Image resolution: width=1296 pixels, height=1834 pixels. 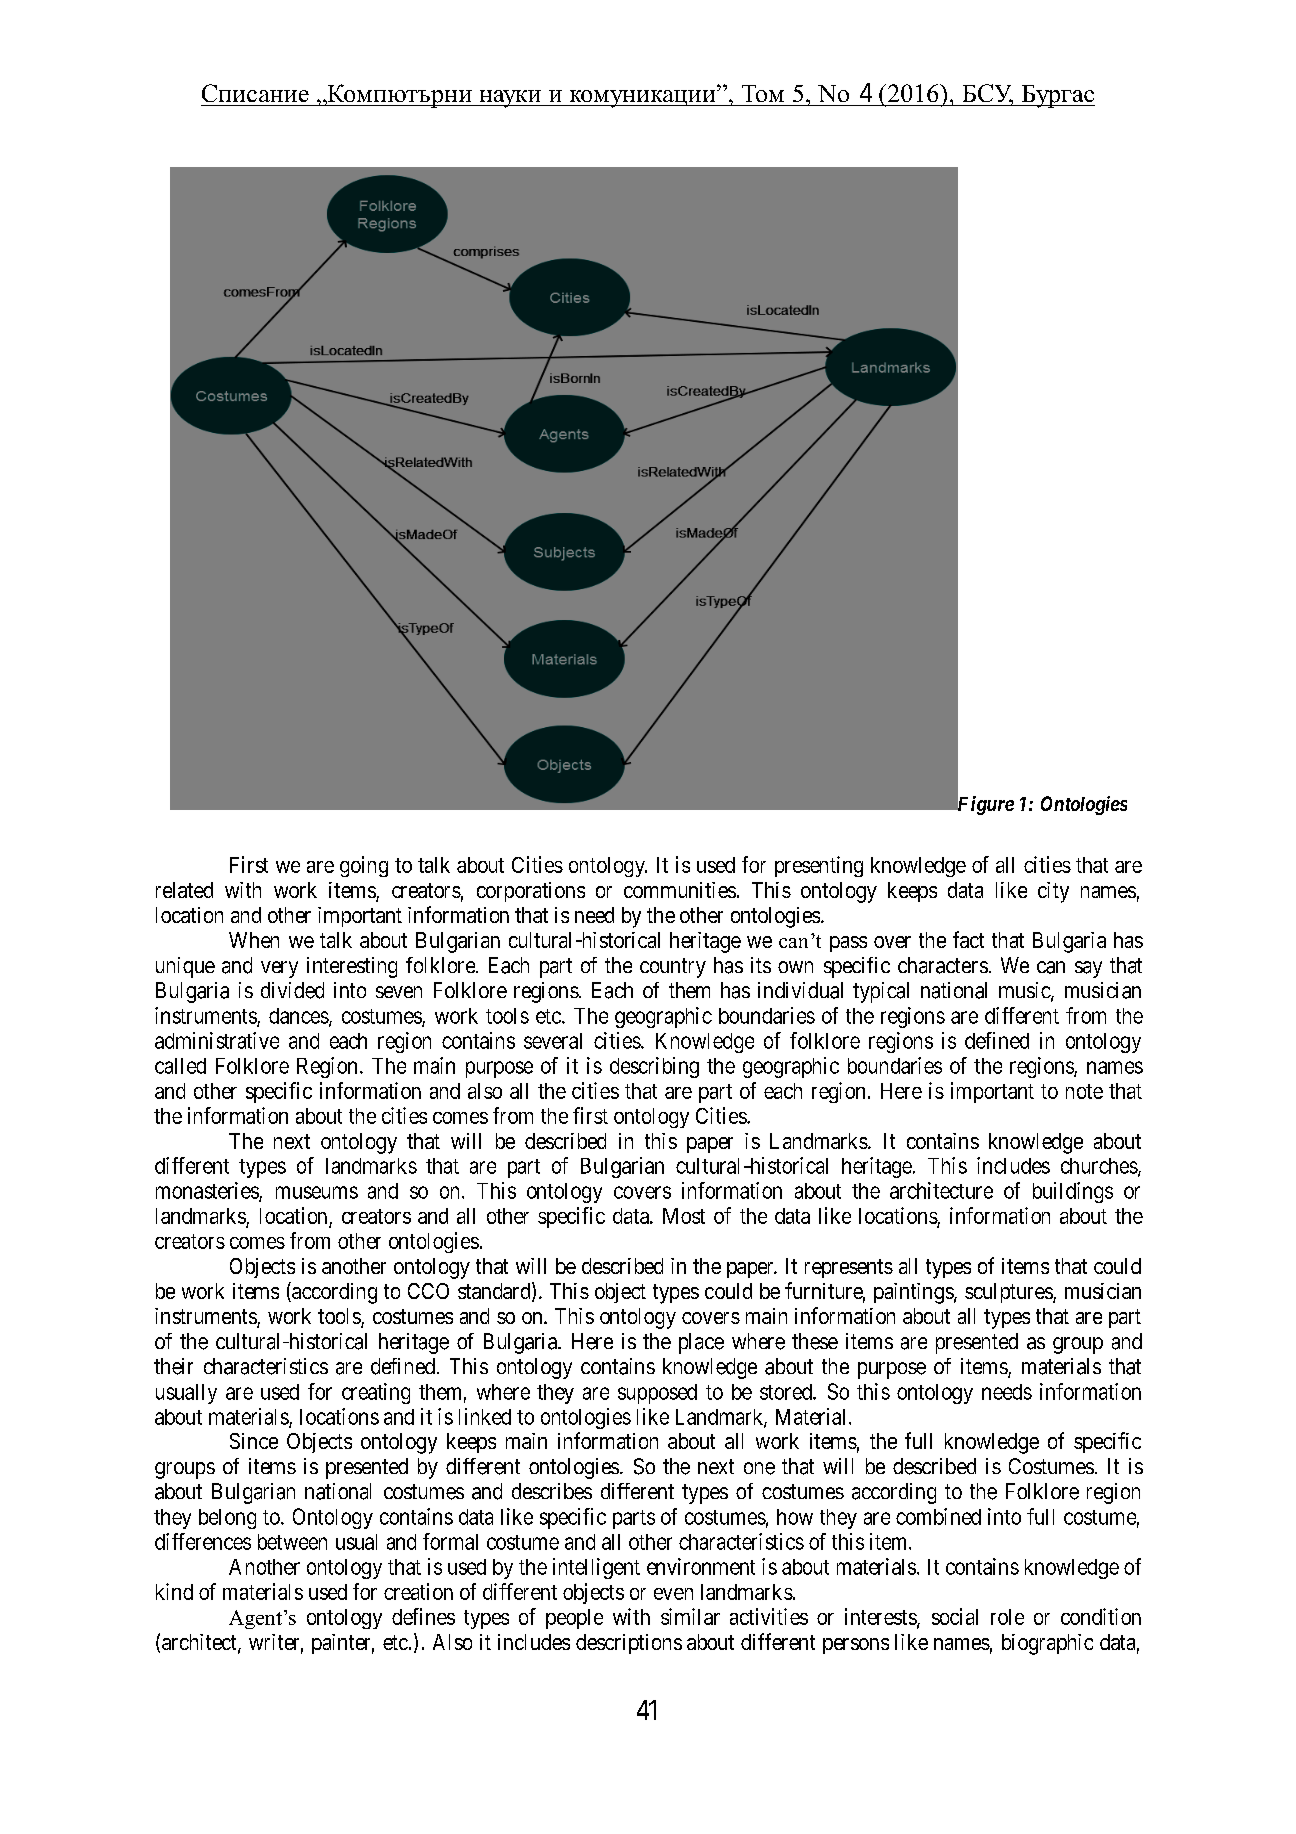 What do you see at coordinates (1053, 892) in the image?
I see `city` at bounding box center [1053, 892].
